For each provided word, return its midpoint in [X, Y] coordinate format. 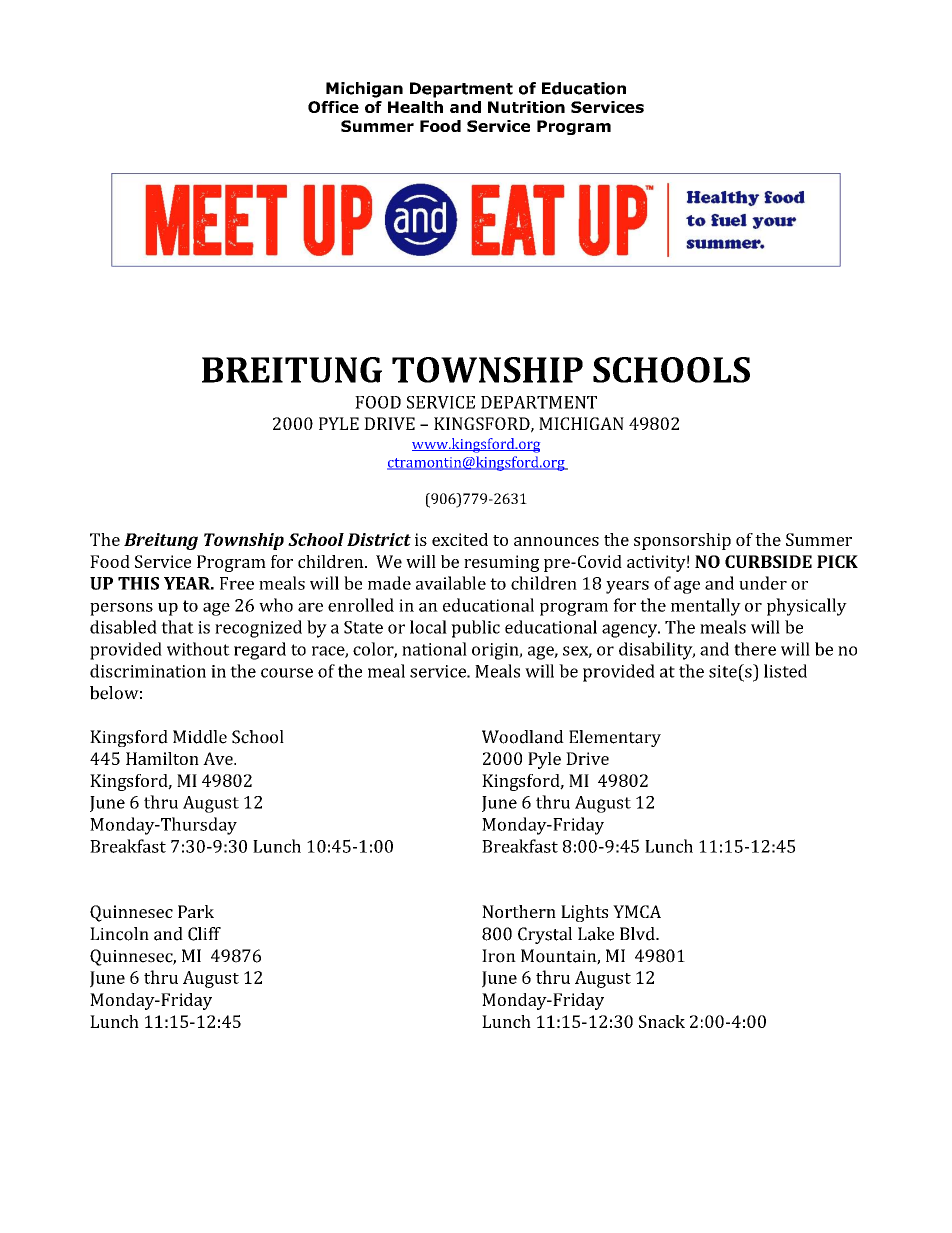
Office [333, 107]
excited [460, 539]
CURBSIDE [768, 561]
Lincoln [119, 934]
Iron [499, 956]
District [379, 539]
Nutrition [526, 107]
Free [237, 583]
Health [415, 107]
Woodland [523, 737]
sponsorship [682, 541]
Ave [219, 758]
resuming [501, 563]
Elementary [615, 738]
